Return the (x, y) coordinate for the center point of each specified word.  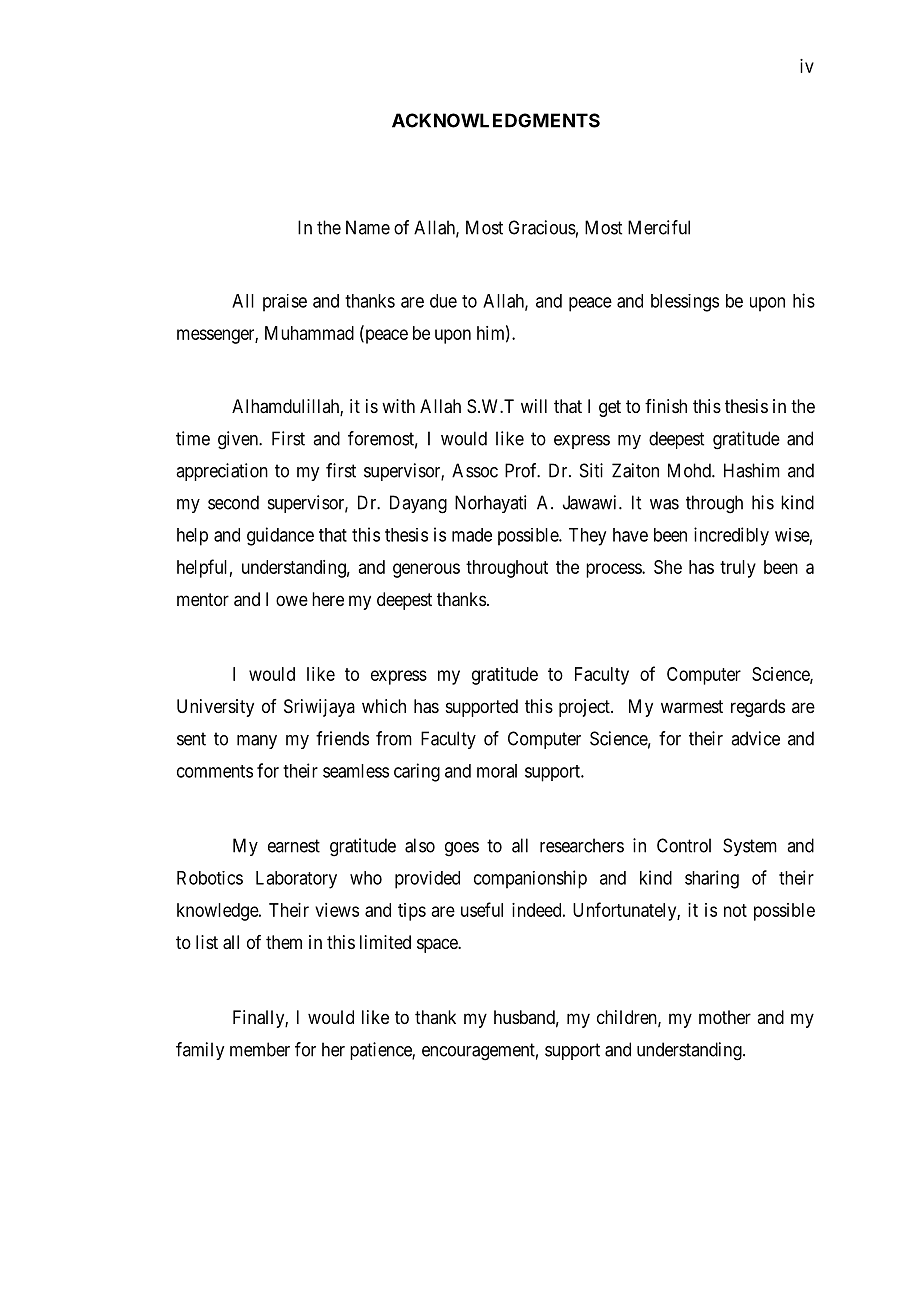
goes (462, 849)
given (239, 440)
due (443, 301)
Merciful (659, 227)
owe (292, 600)
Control (684, 845)
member (260, 1049)
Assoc (475, 470)
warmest (692, 707)
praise (285, 303)
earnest (294, 846)
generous (426, 570)
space (438, 945)
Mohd (690, 470)
